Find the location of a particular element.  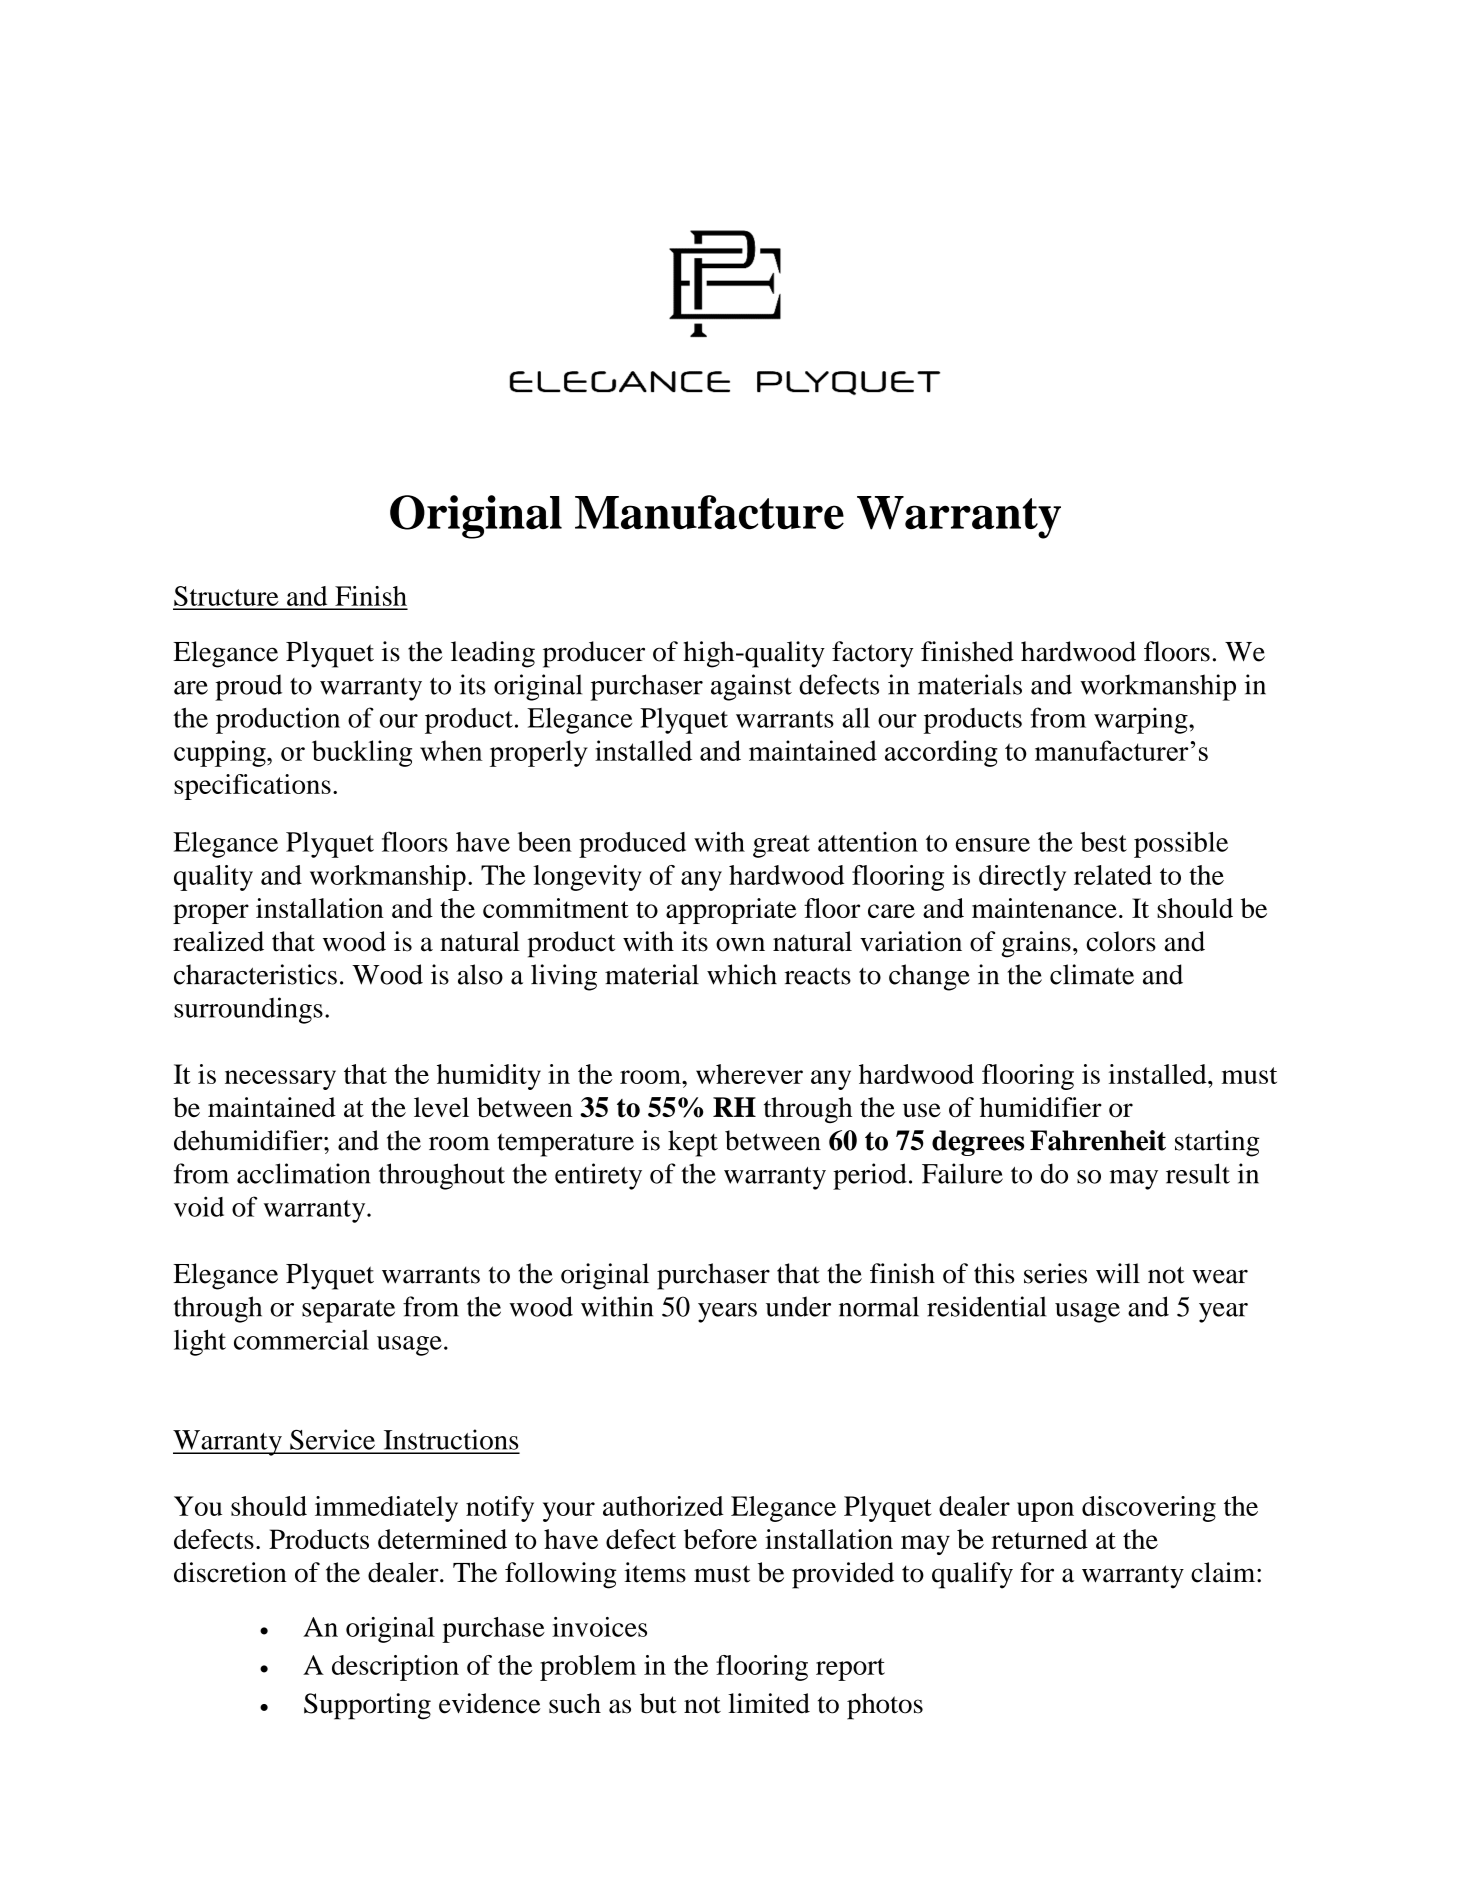

commercial is located at coordinates (301, 1340).
